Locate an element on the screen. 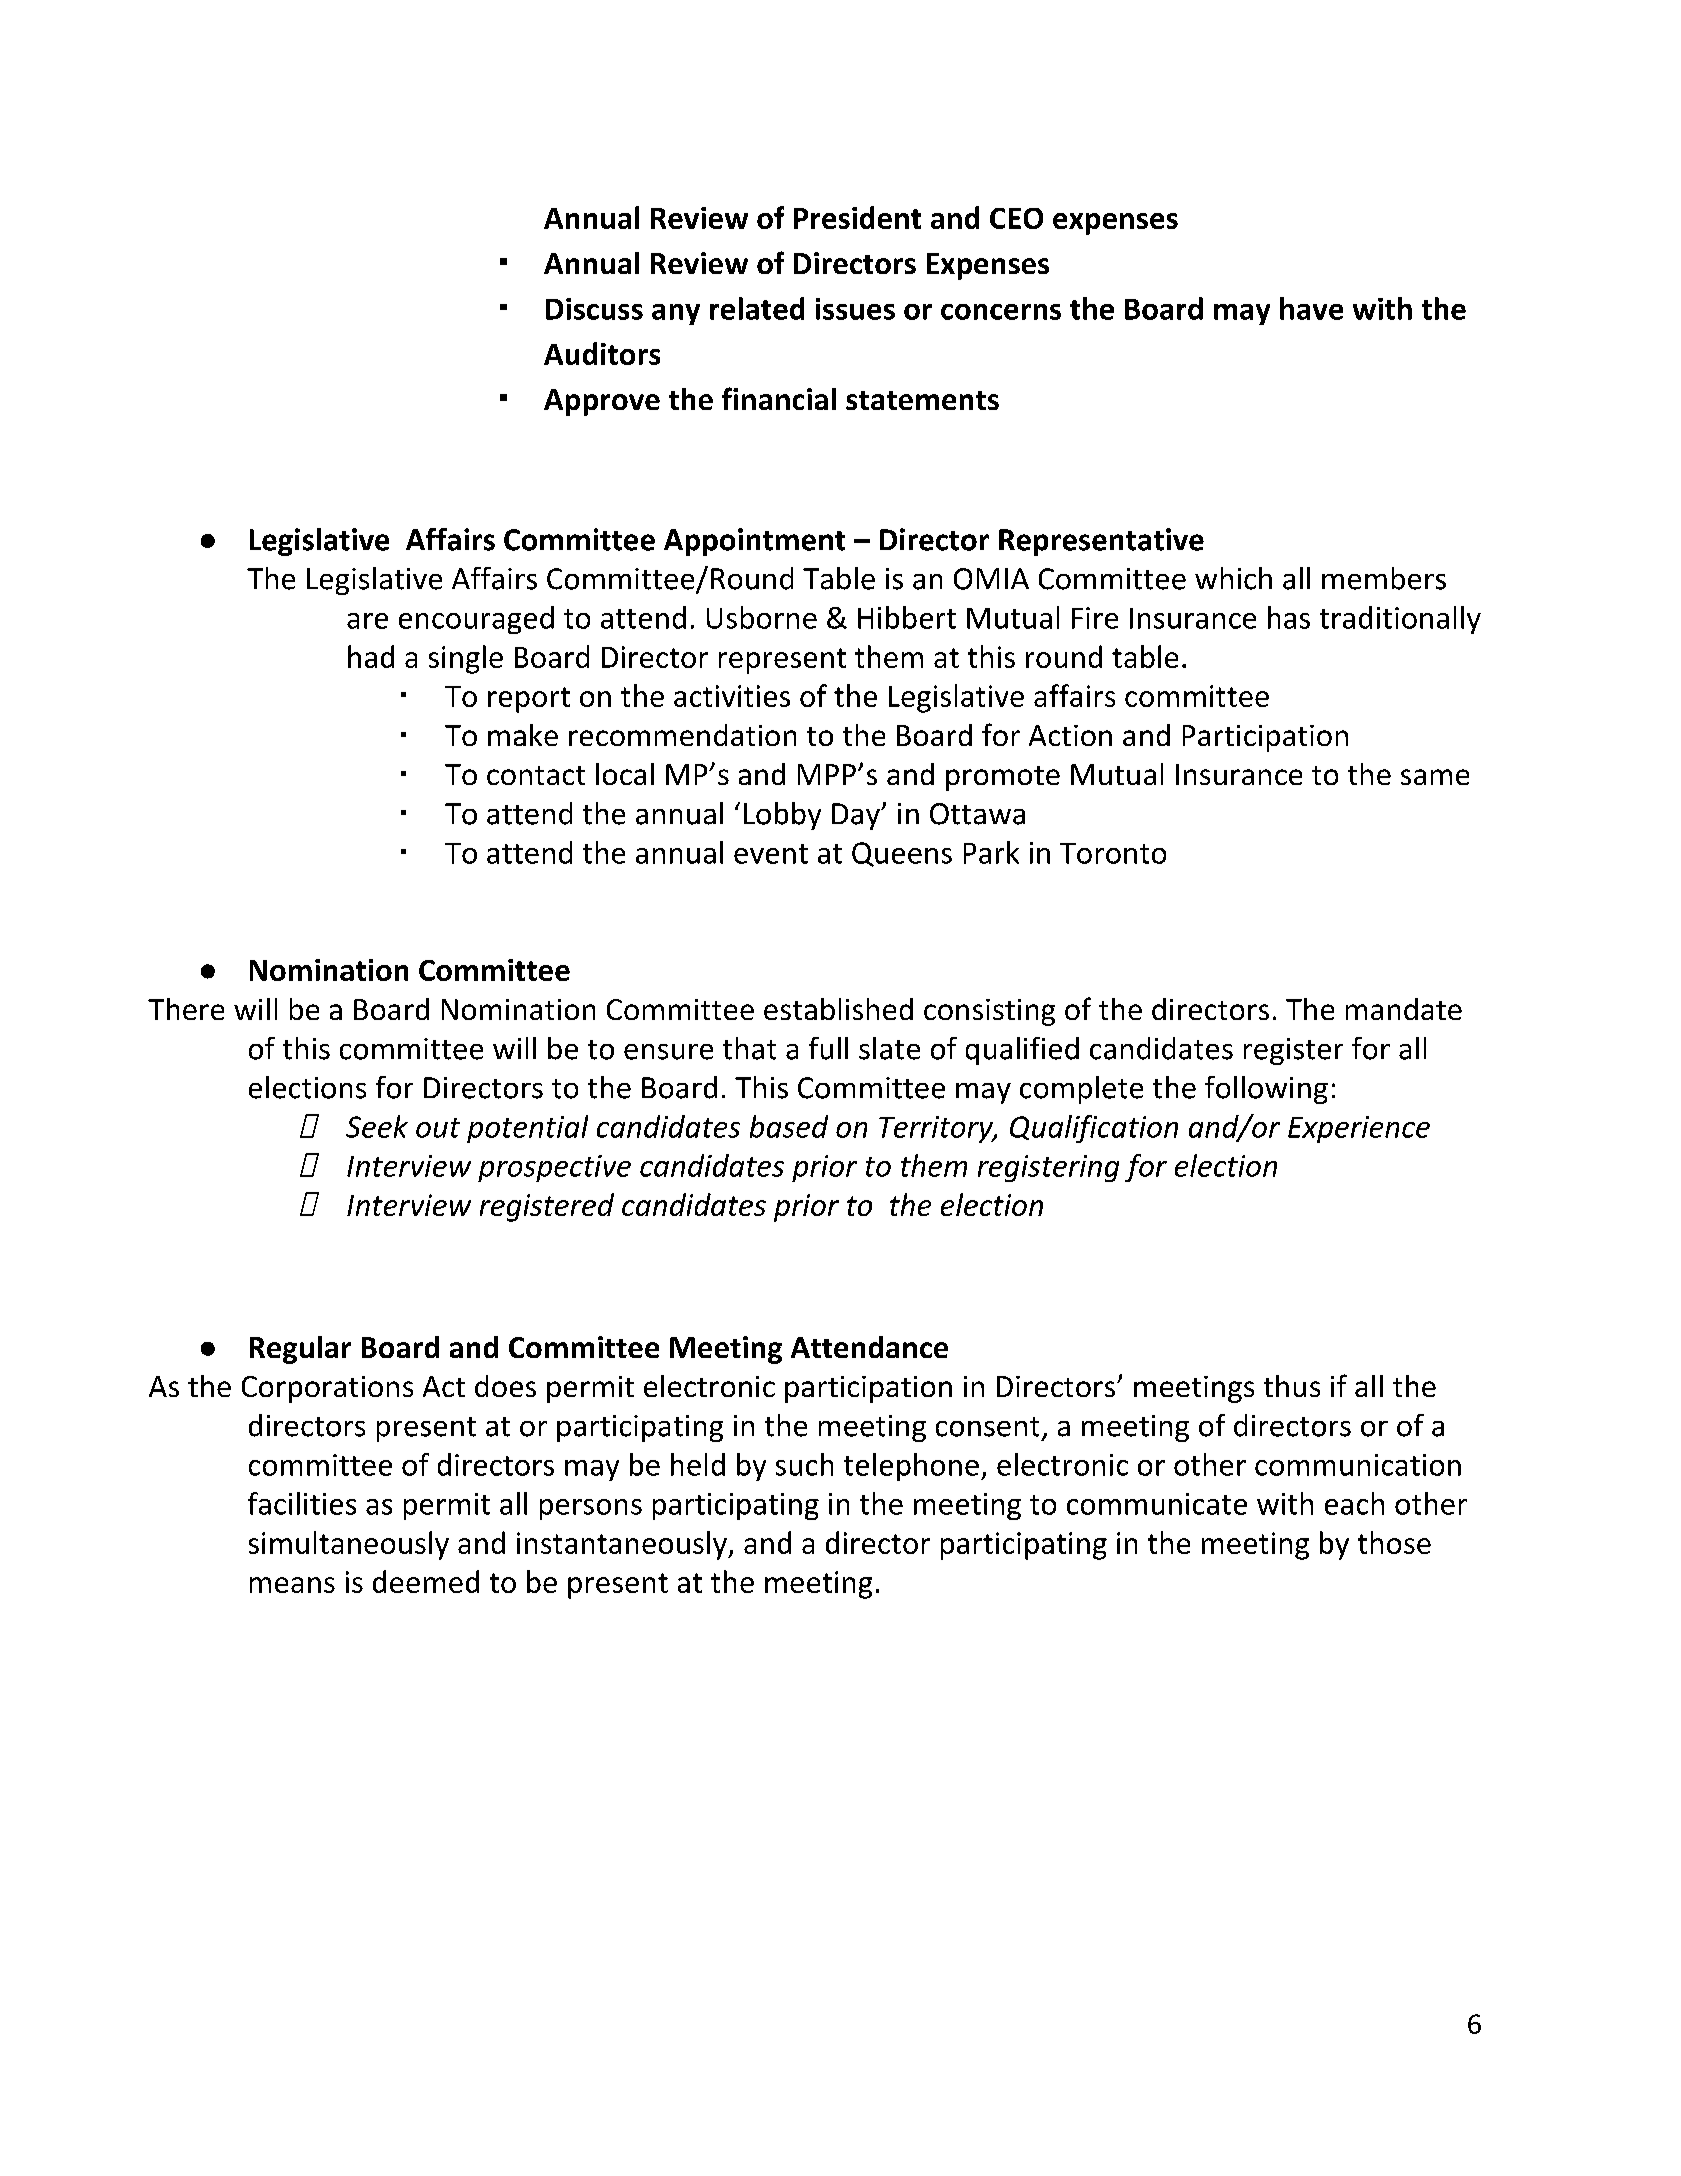 Image resolution: width=1681 pixels, height=2176 pixels. event is located at coordinates (771, 854).
